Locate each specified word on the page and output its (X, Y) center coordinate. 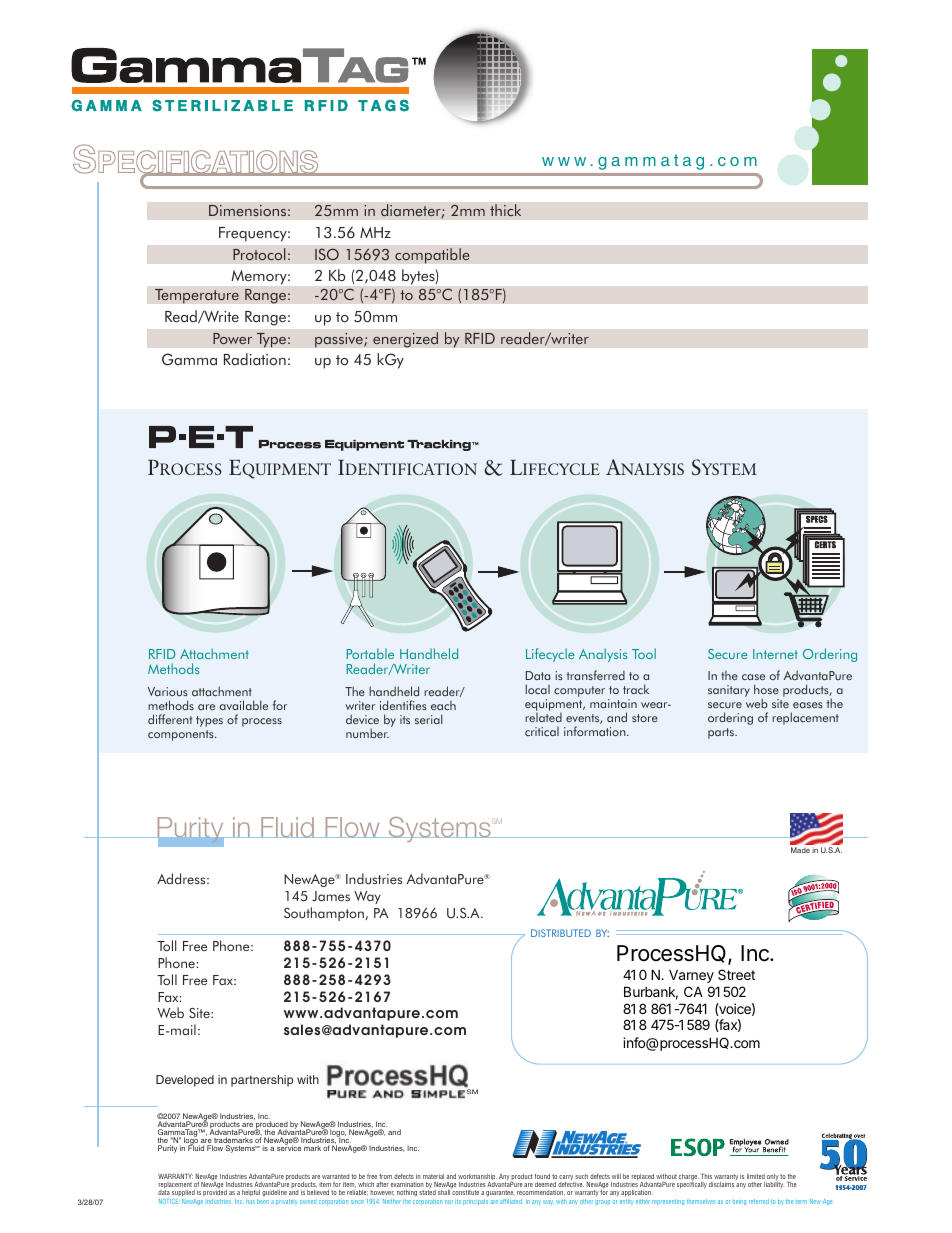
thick (506, 210)
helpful (251, 1193)
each (443, 705)
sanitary (729, 691)
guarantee (499, 1193)
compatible (432, 256)
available (244, 705)
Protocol (259, 254)
